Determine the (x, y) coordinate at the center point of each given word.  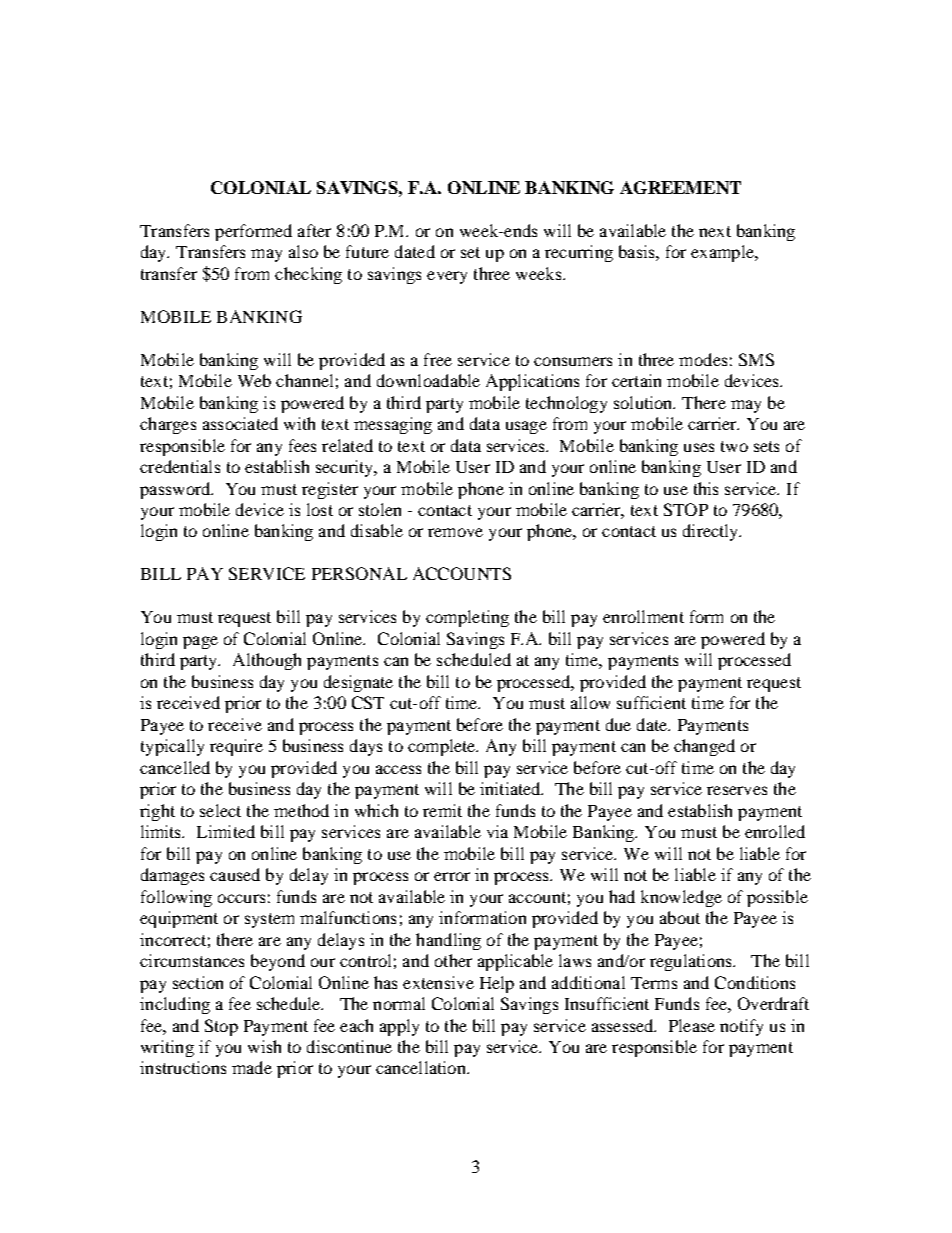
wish (264, 1046)
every (447, 277)
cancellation (422, 1067)
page (200, 642)
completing (467, 618)
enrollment (643, 616)
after (314, 230)
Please (692, 1025)
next (715, 231)
